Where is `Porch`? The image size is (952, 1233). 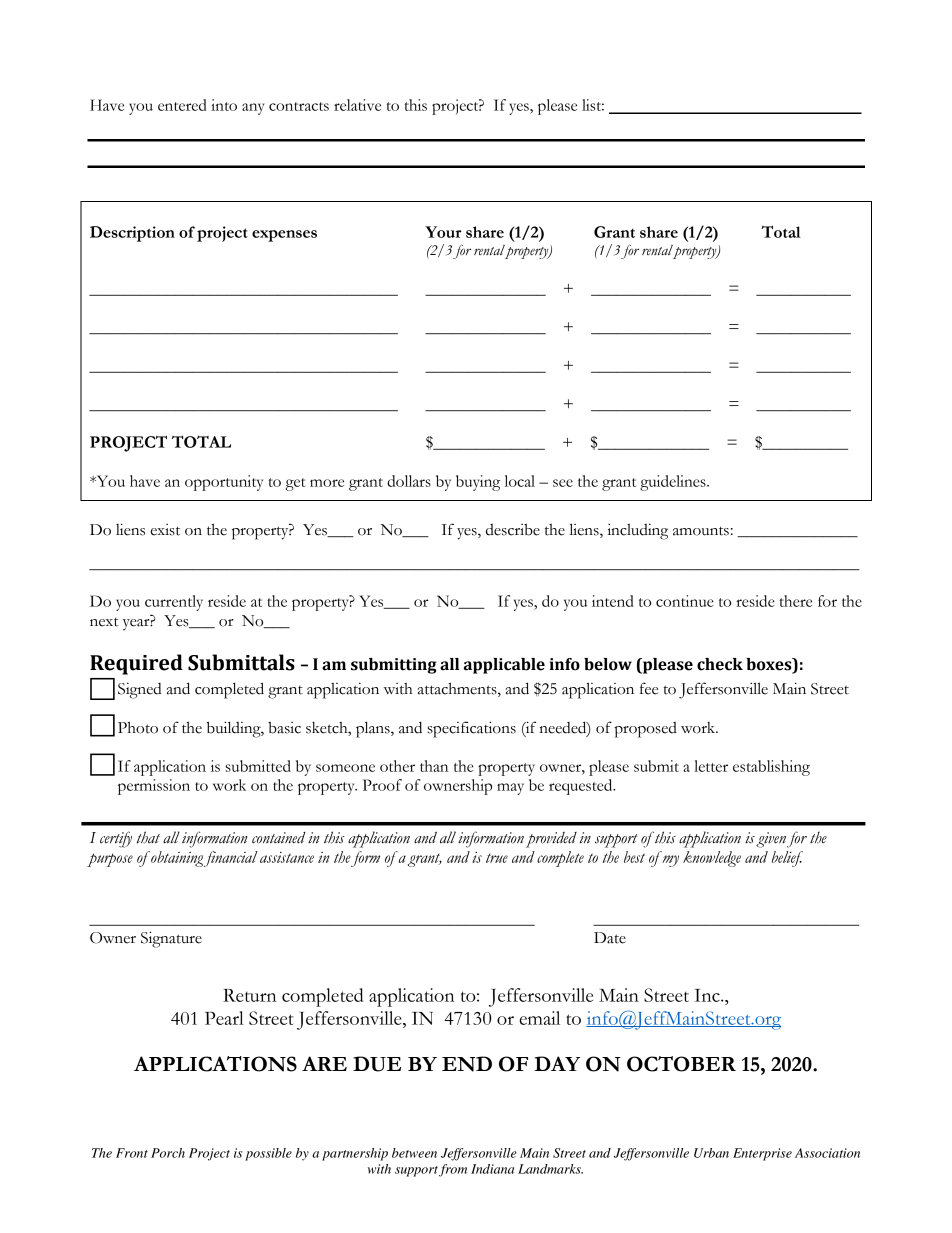
Porch is located at coordinates (168, 1153).
